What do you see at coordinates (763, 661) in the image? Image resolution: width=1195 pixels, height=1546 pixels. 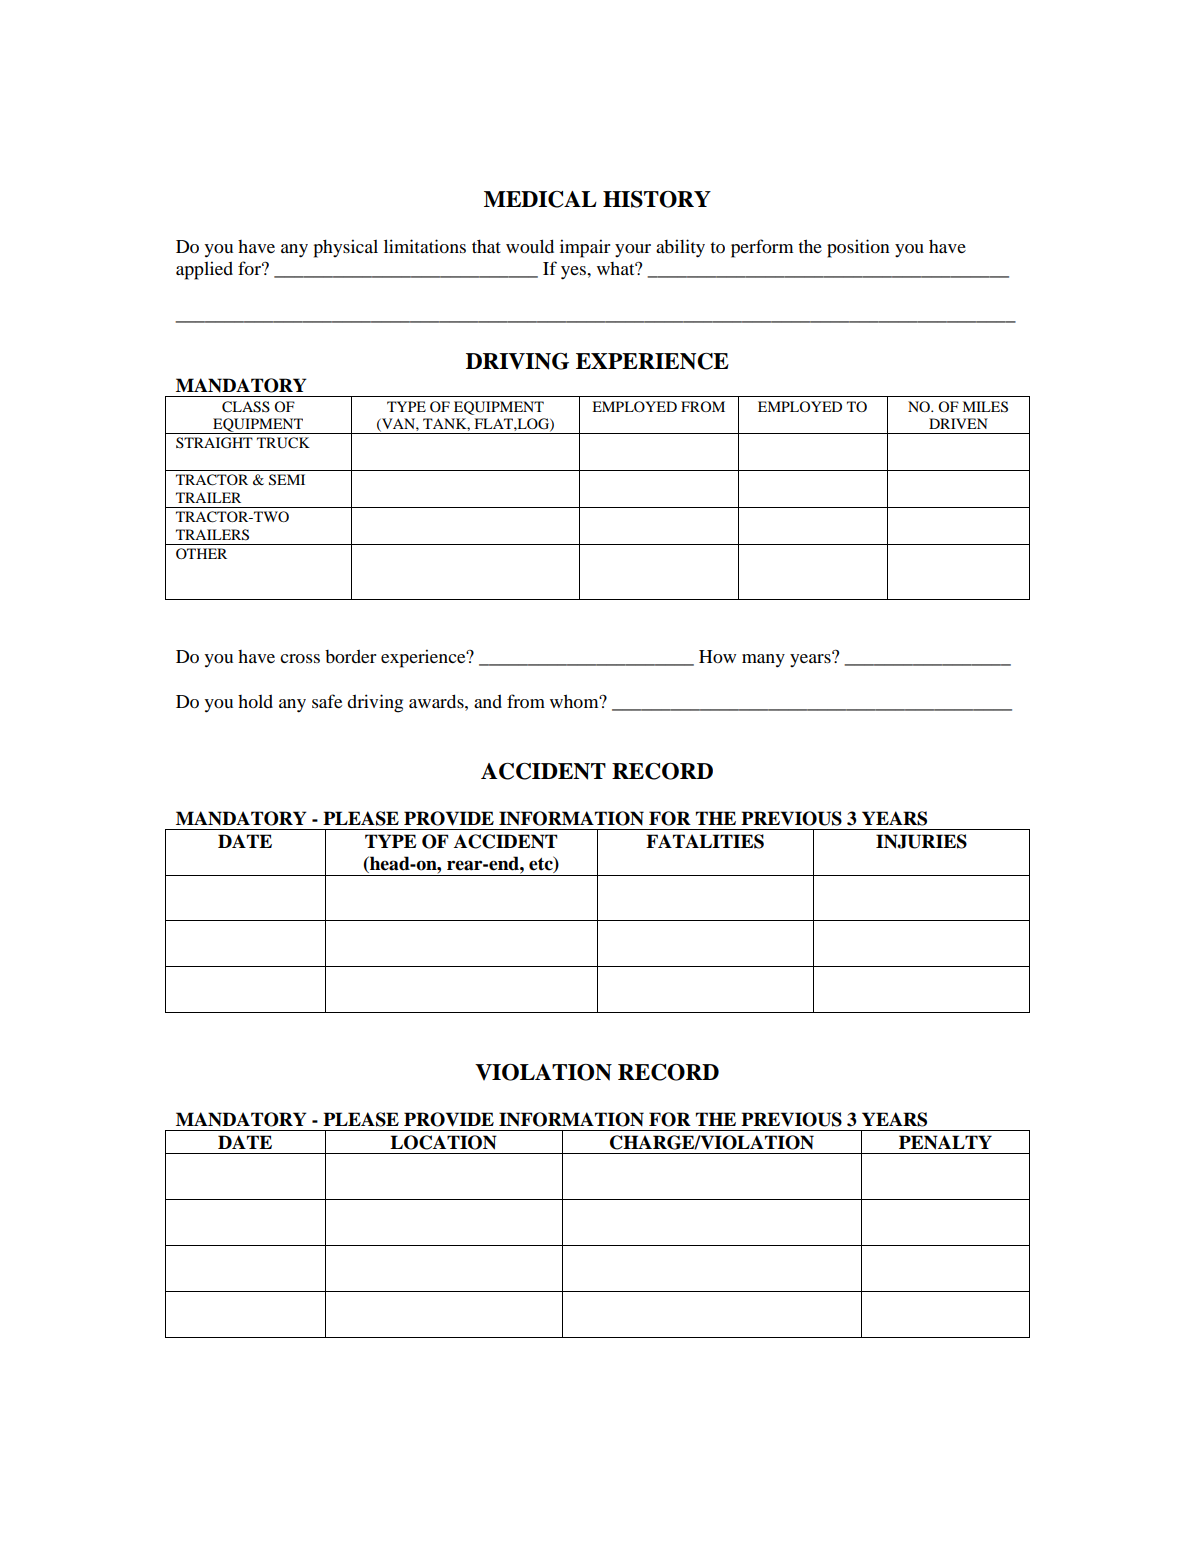 I see `many` at bounding box center [763, 661].
